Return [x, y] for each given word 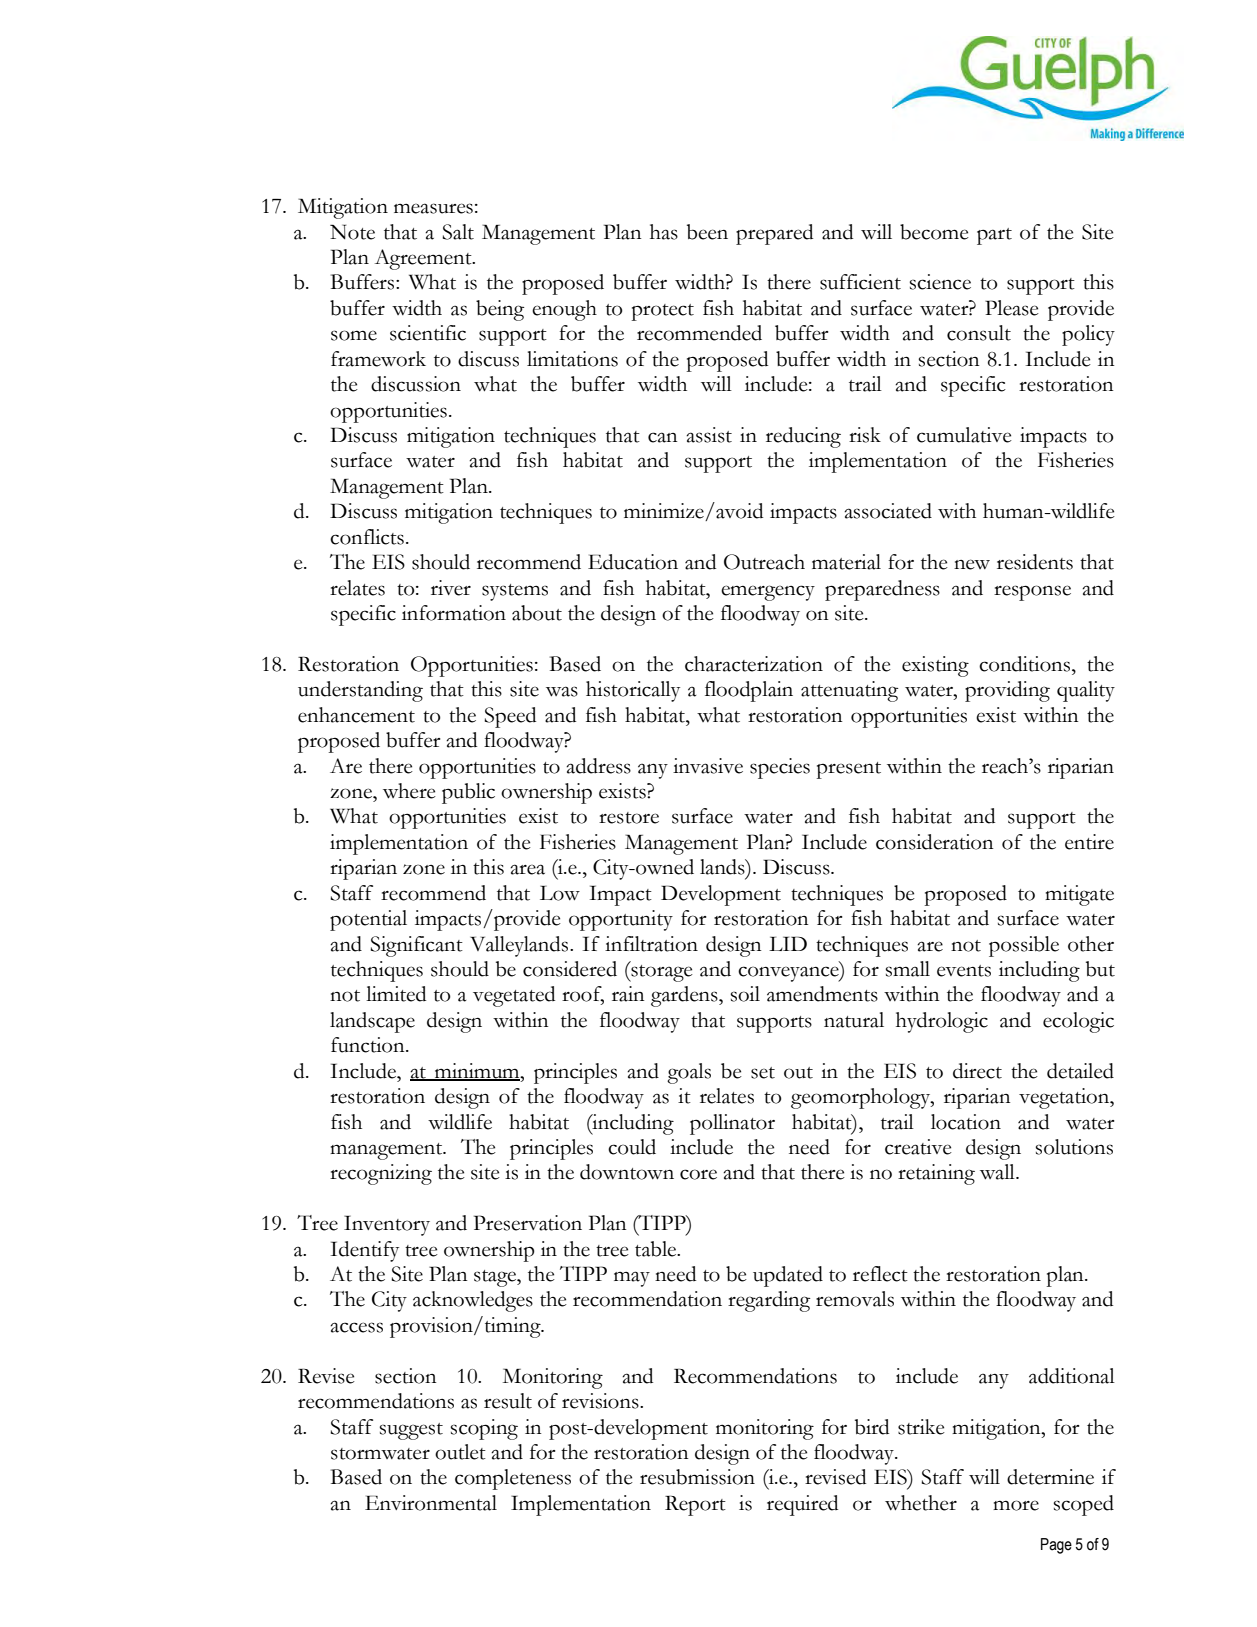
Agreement [424, 259]
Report [695, 1506]
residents [1035, 562]
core [698, 1174]
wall [998, 1172]
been [707, 232]
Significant [416, 946]
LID [788, 943]
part [994, 236]
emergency [768, 593]
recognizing [381, 1174]
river [451, 588]
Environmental [431, 1503]
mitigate [1079, 895]
